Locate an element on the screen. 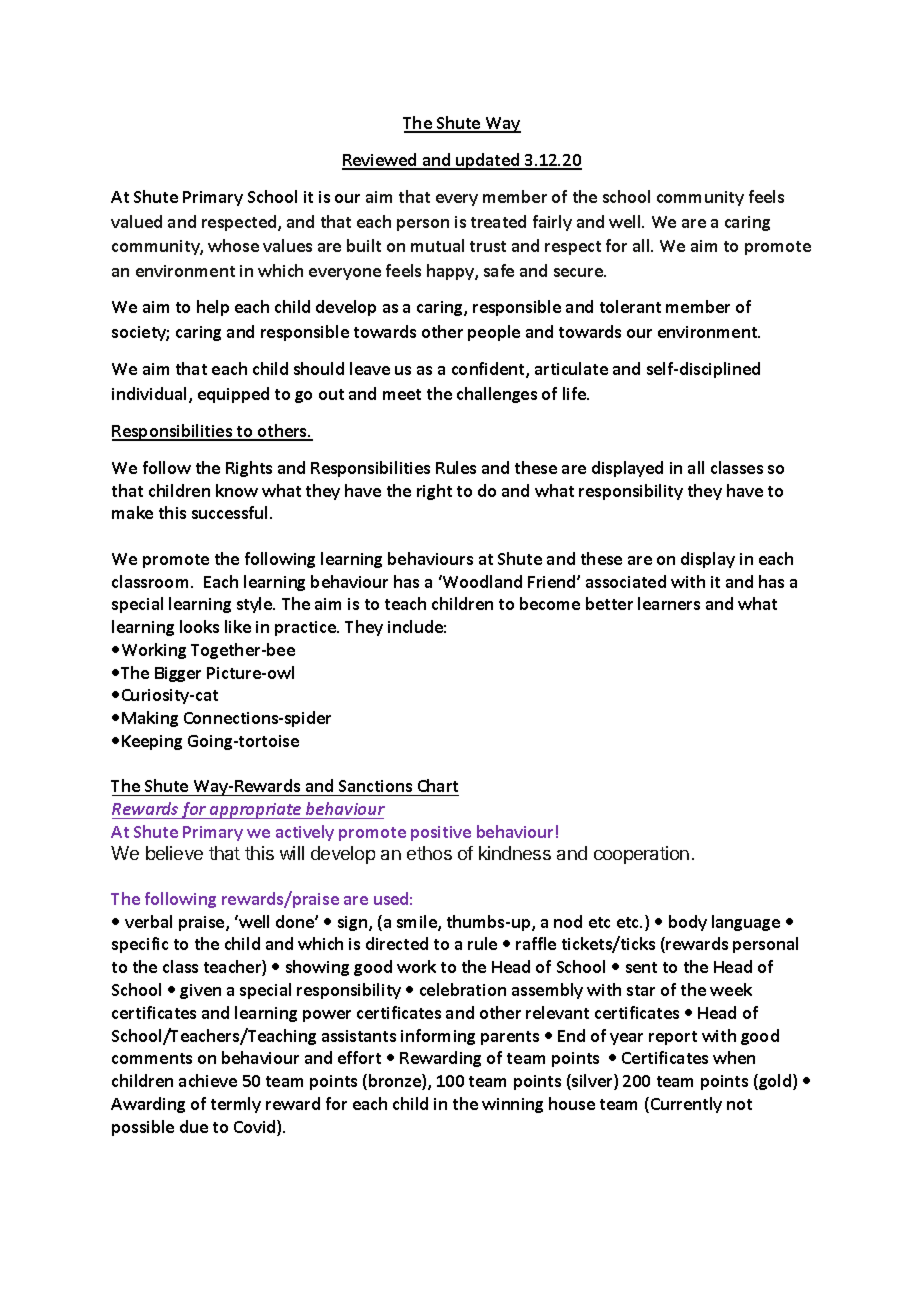 Image resolution: width=924 pixels, height=1308 pixels. Chart is located at coordinates (437, 787).
